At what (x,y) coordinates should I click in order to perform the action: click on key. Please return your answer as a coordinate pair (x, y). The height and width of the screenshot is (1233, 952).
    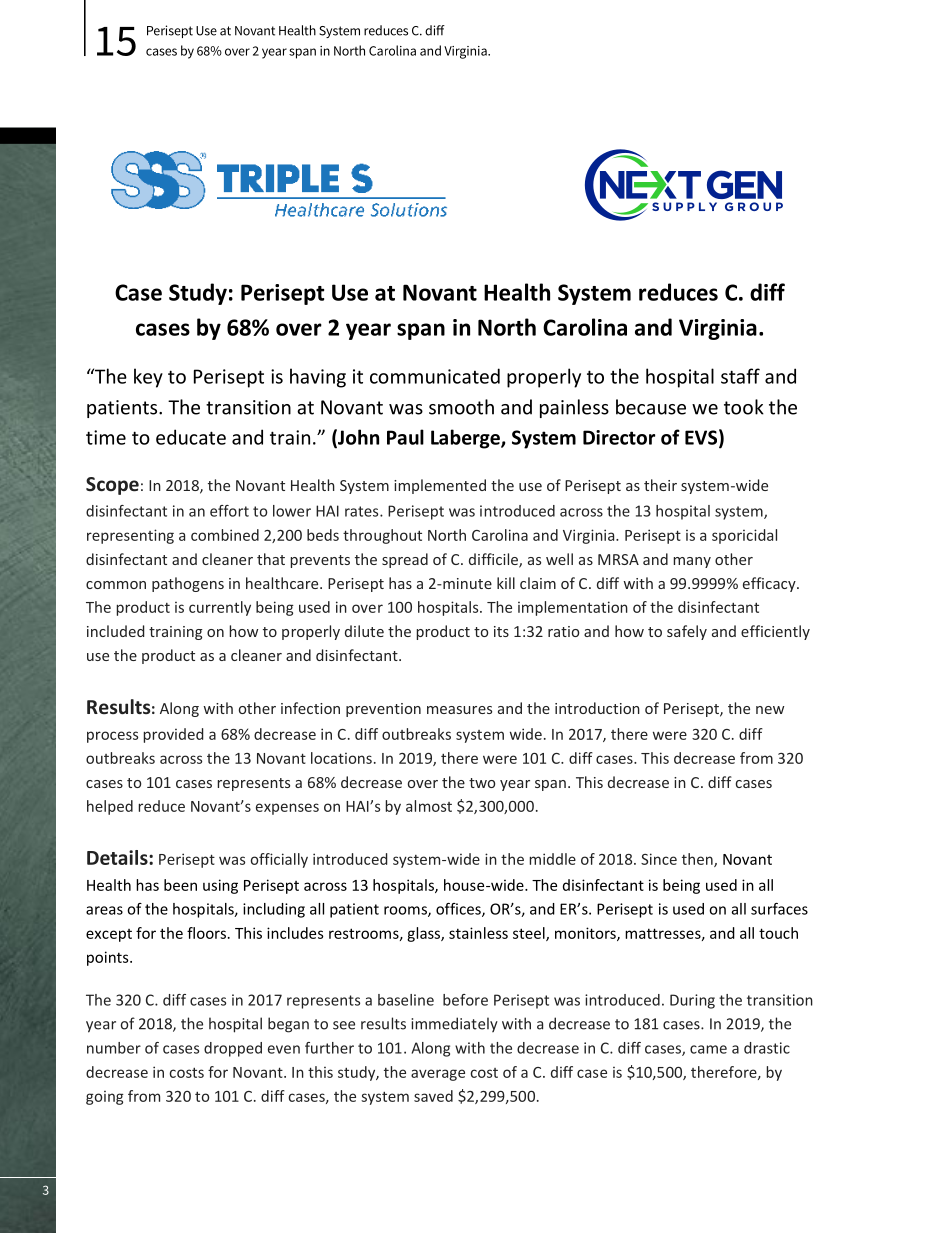
    Looking at the image, I should click on (148, 378).
